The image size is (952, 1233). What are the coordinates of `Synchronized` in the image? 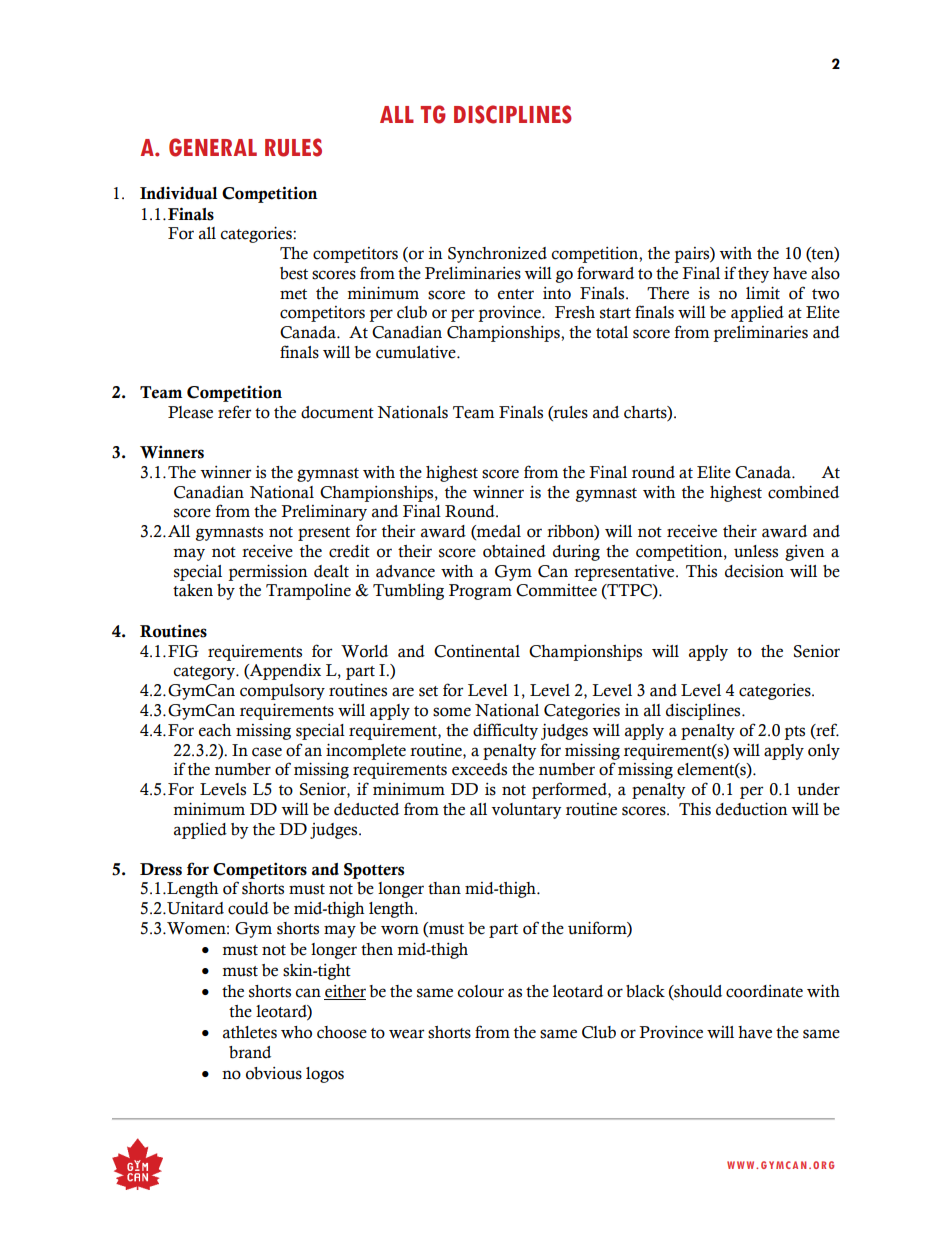 It's located at (497, 255).
